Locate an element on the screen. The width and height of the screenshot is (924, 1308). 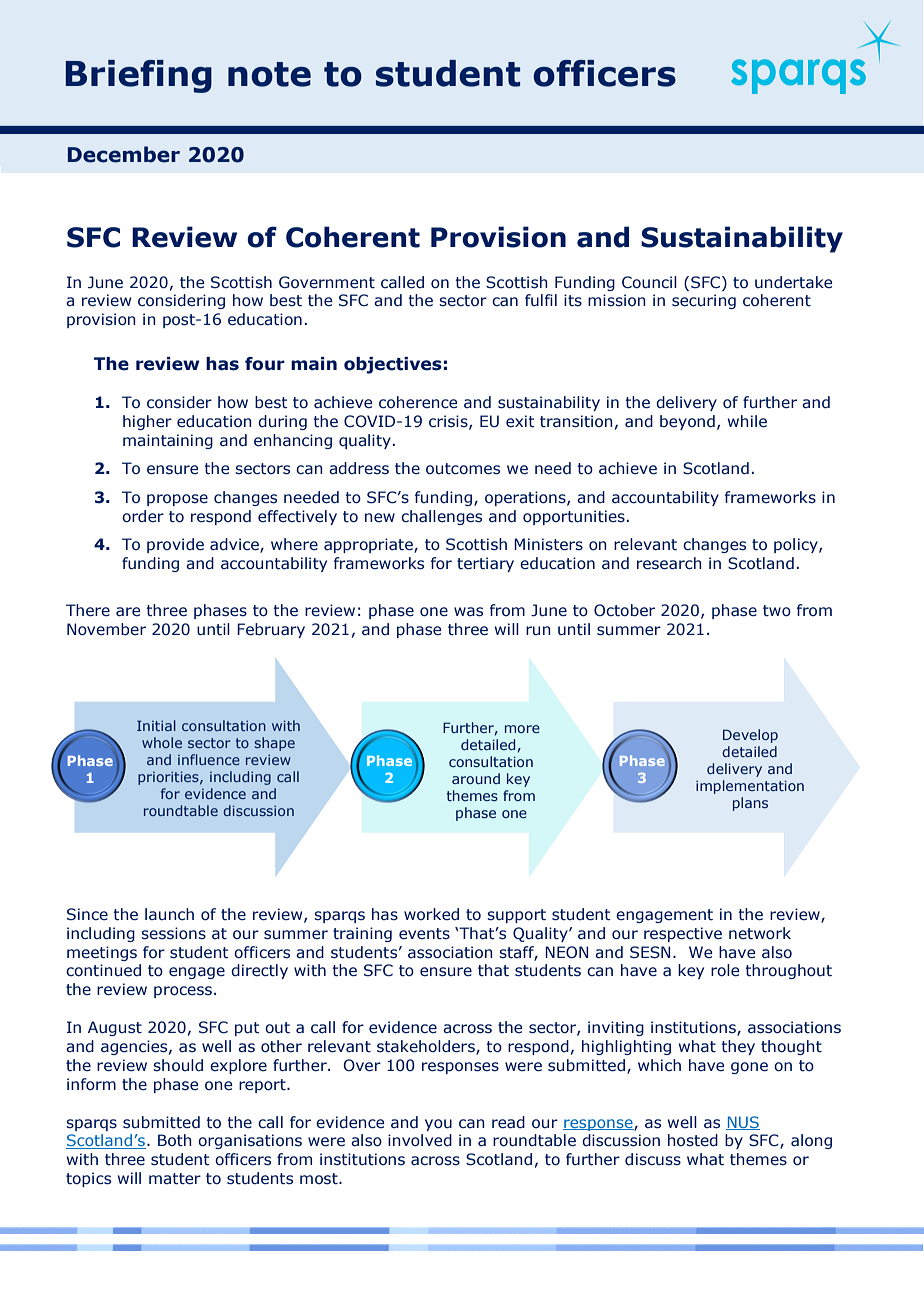
you is located at coordinates (438, 1125).
